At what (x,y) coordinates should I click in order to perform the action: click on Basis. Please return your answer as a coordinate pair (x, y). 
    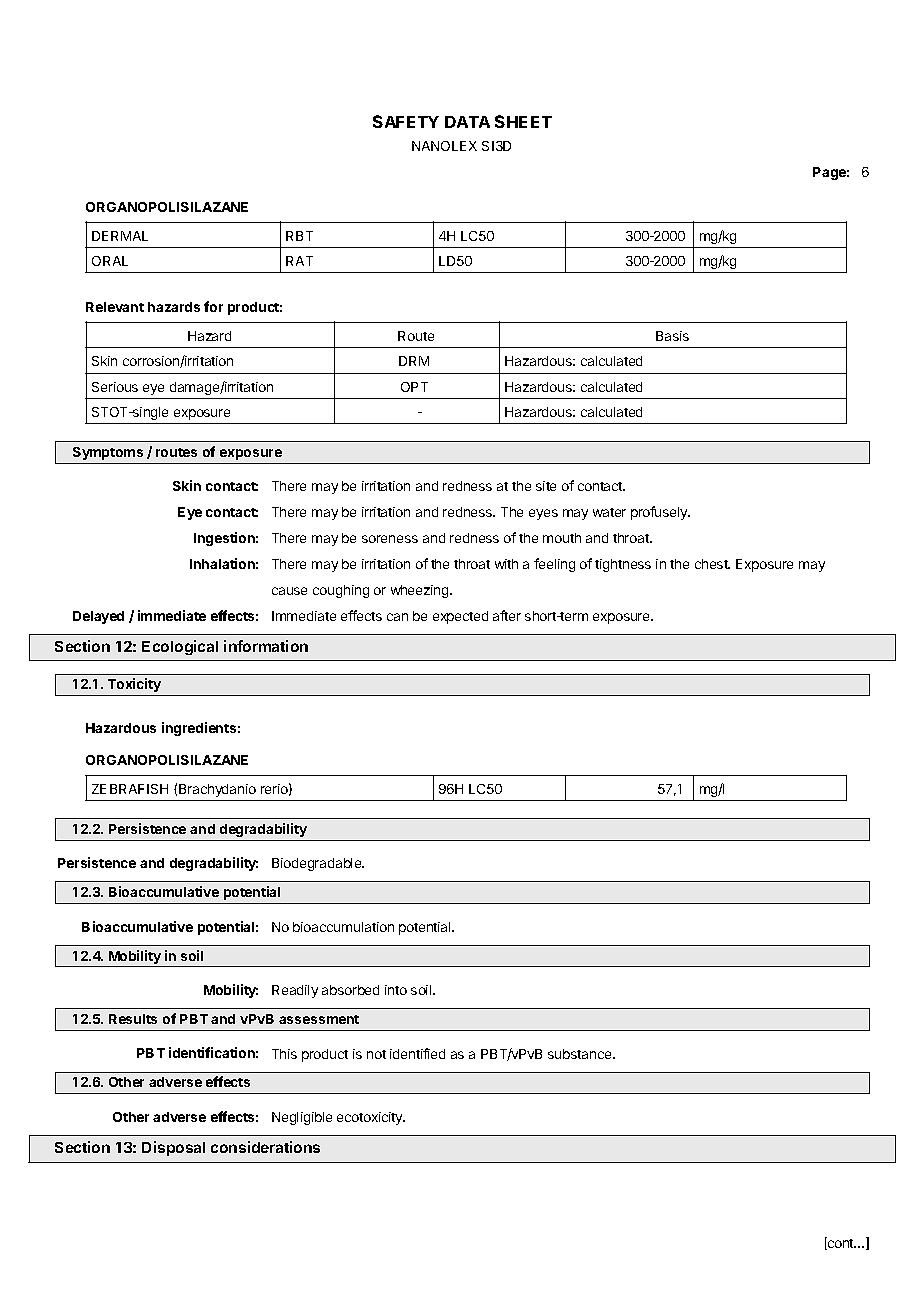
    Looking at the image, I should click on (672, 336).
